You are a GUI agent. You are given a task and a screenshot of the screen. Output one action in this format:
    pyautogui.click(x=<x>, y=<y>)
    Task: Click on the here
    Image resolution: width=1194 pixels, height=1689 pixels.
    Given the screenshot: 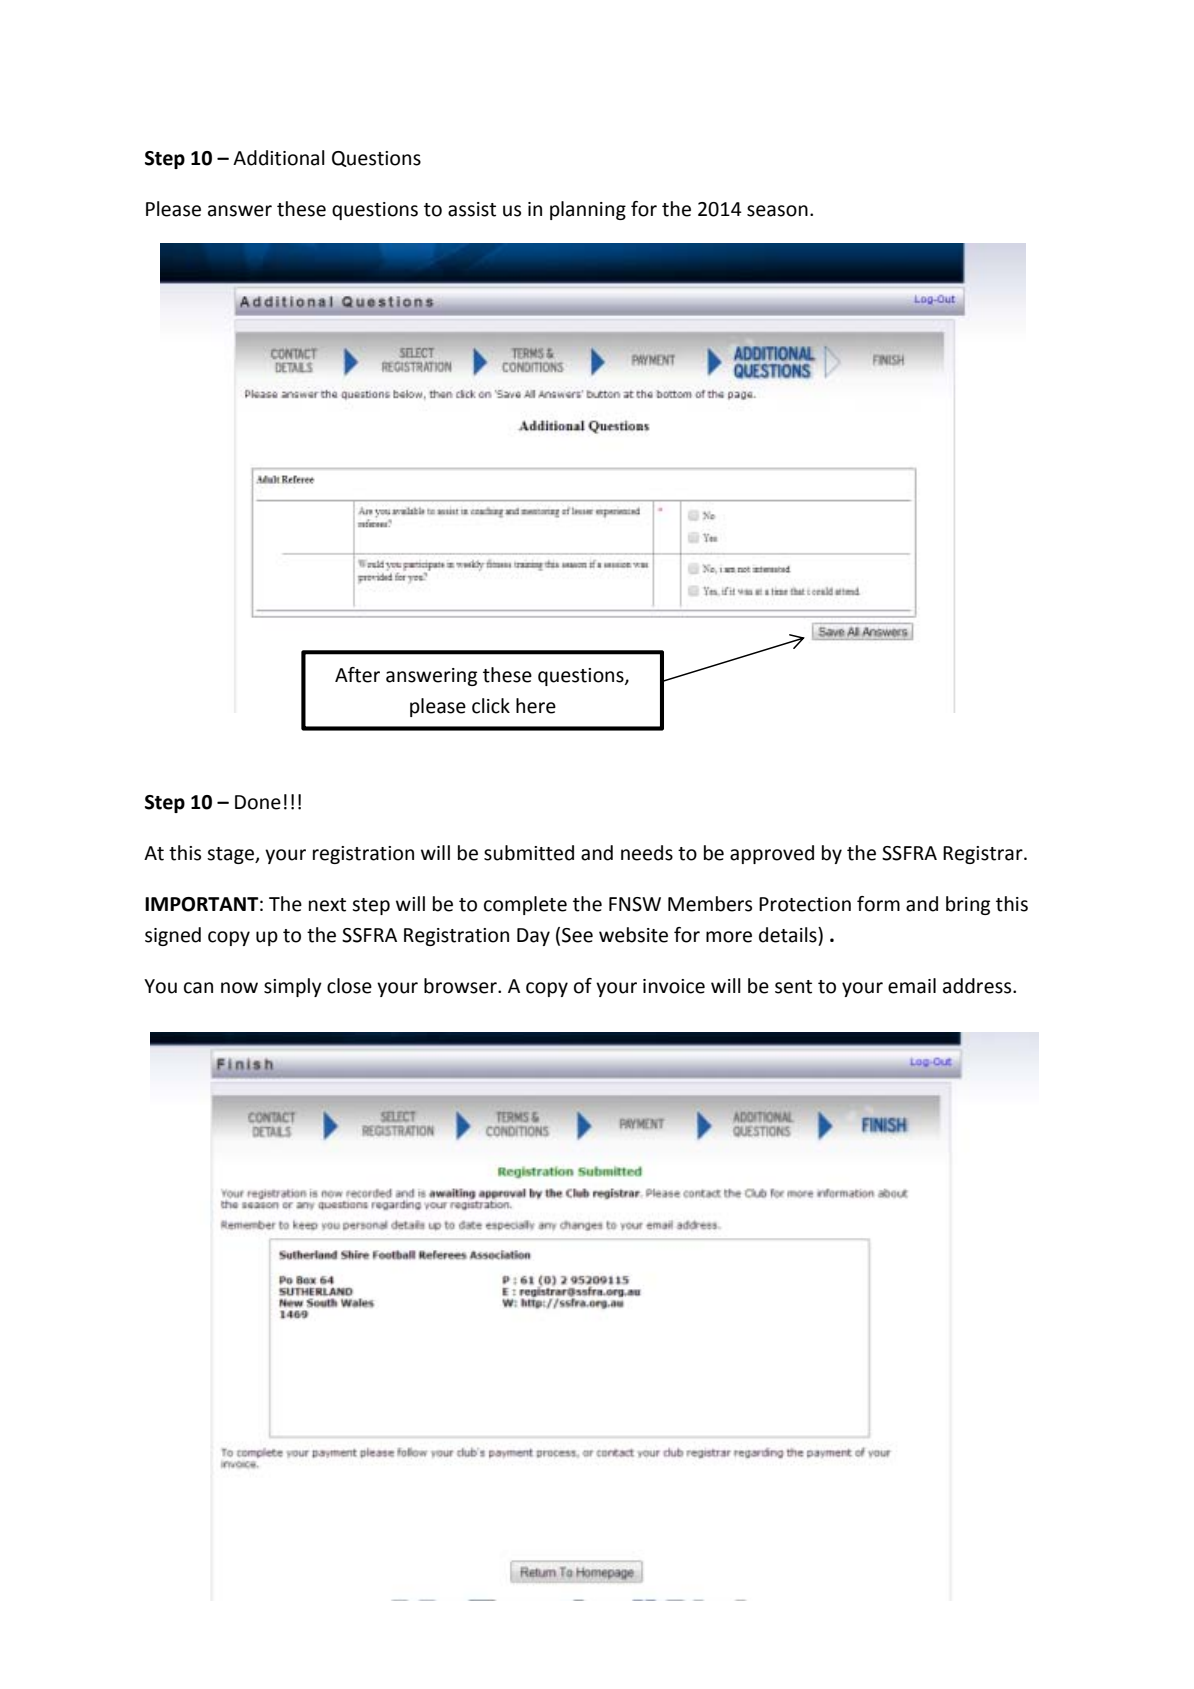 What is the action you would take?
    pyautogui.click(x=536, y=706)
